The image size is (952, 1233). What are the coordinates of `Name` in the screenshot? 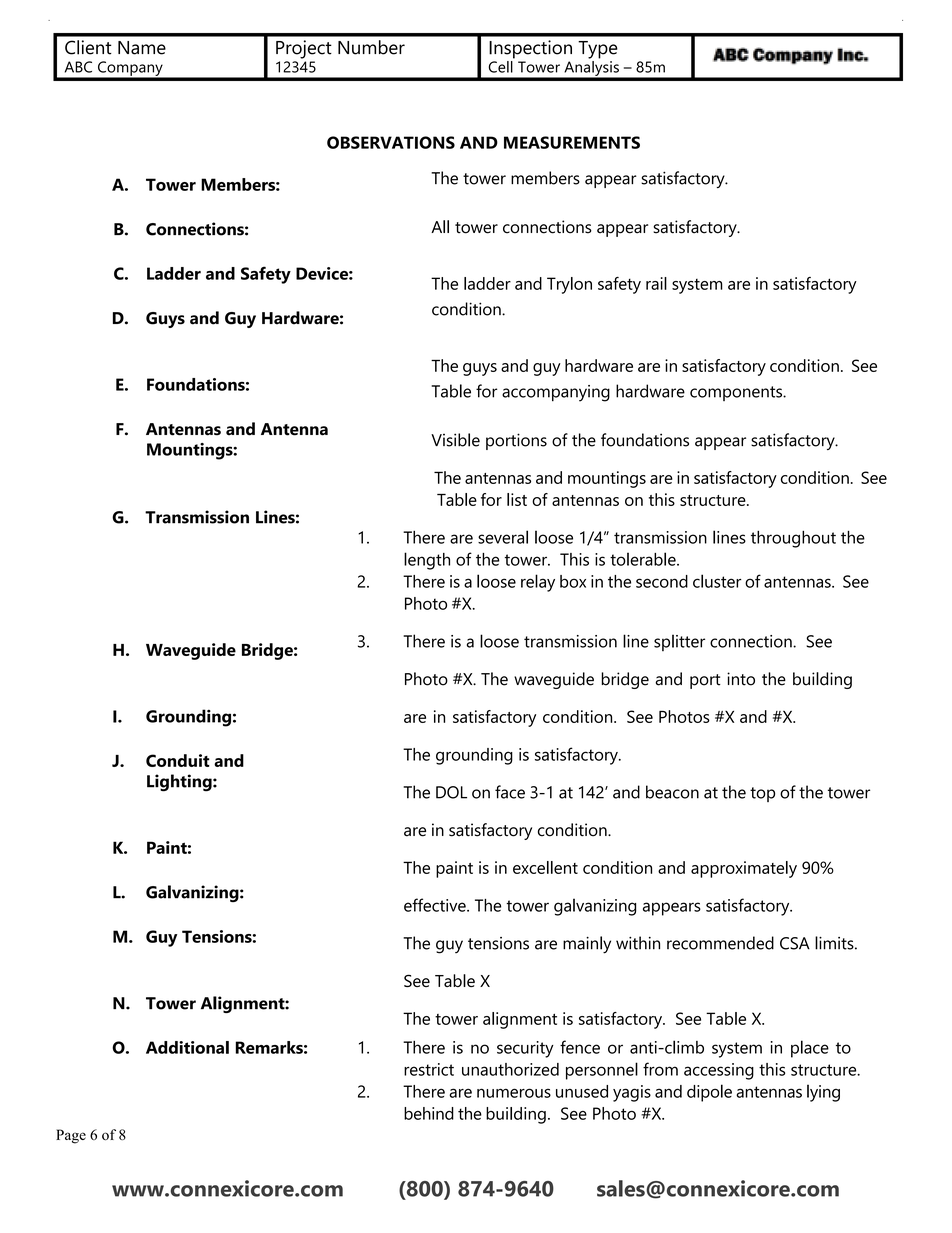 It's located at (142, 48).
